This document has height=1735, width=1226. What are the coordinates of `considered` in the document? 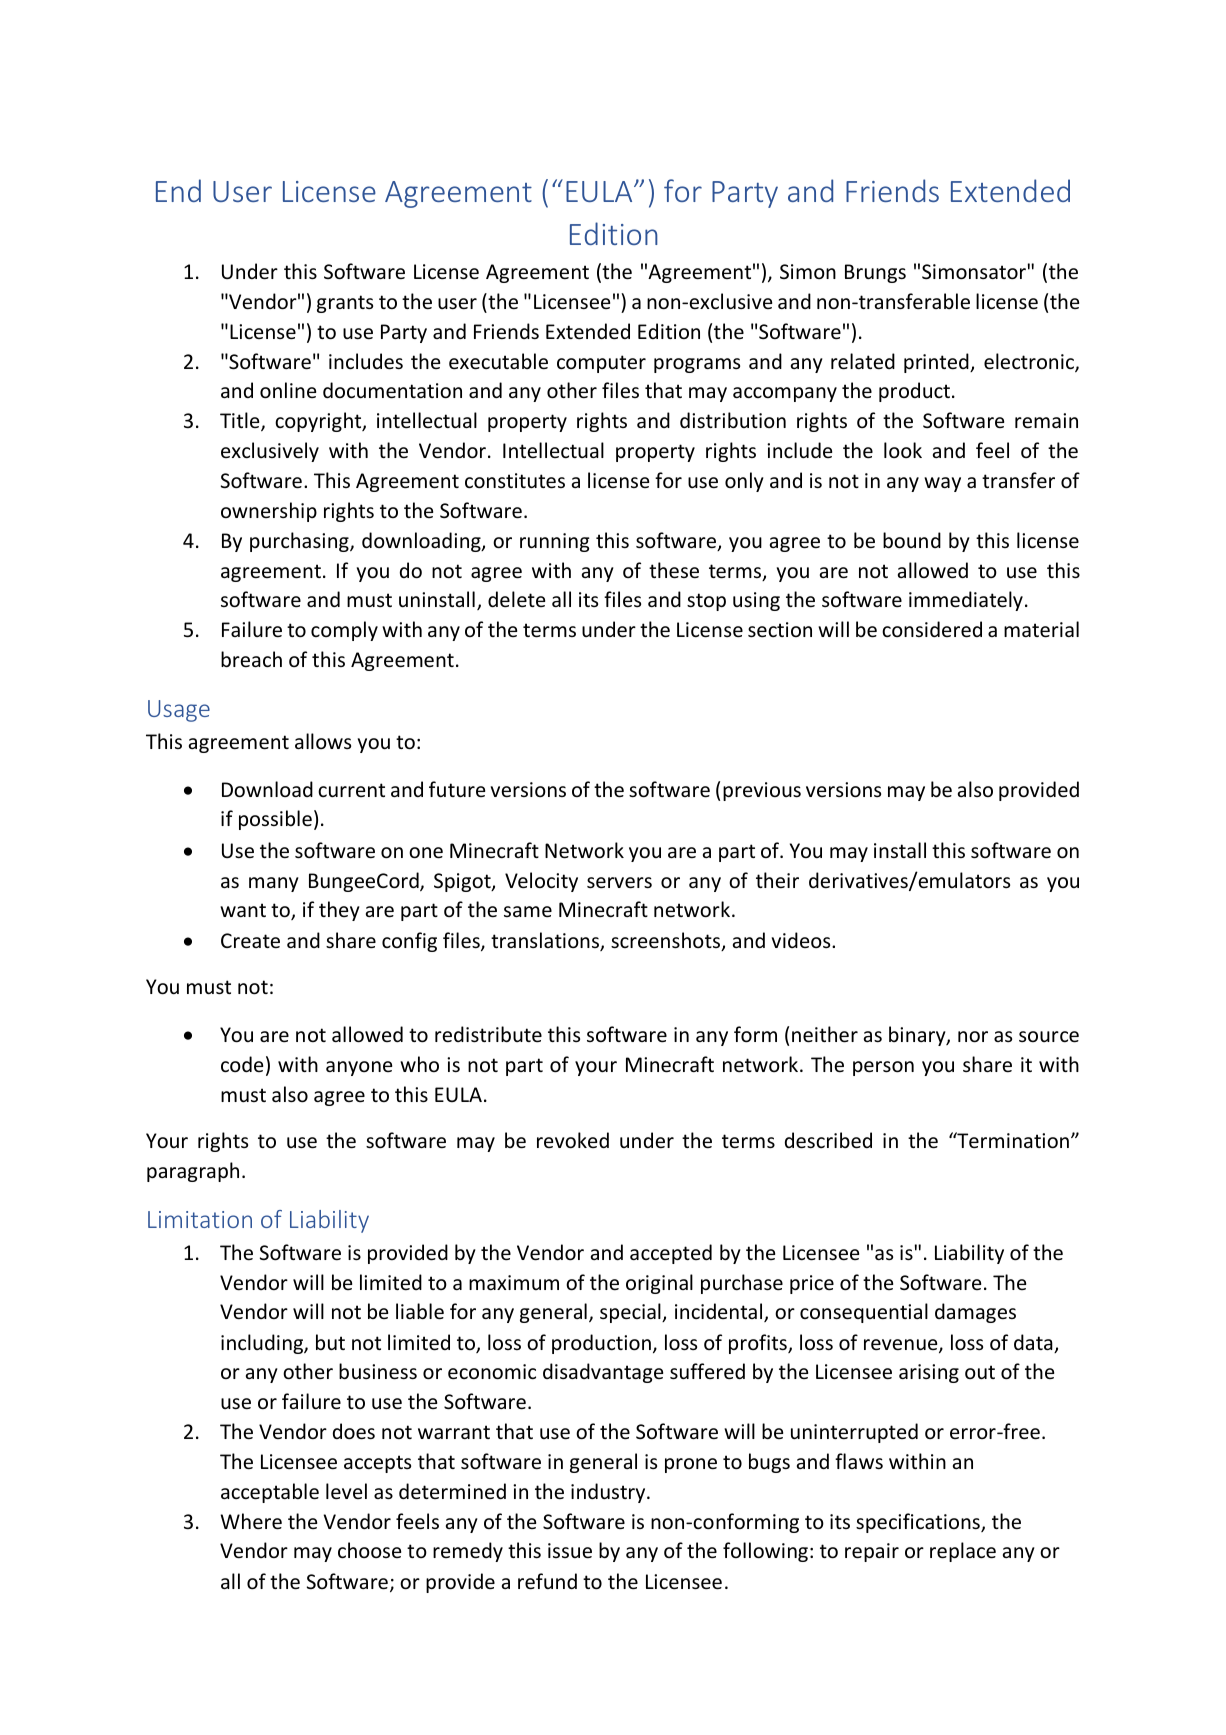 It's located at (932, 629).
